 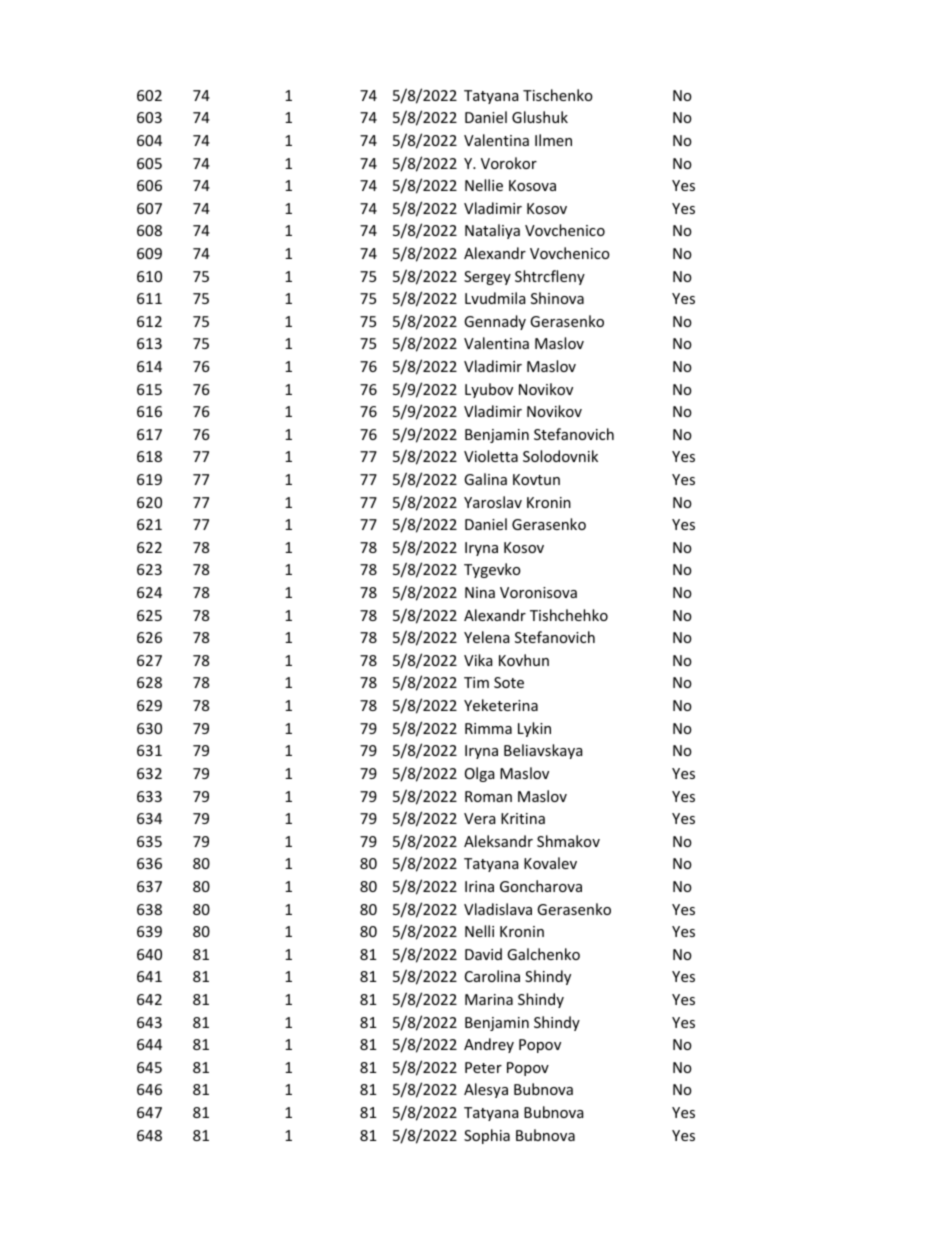 What do you see at coordinates (487, 278) in the document?
I see `Sergey` at bounding box center [487, 278].
